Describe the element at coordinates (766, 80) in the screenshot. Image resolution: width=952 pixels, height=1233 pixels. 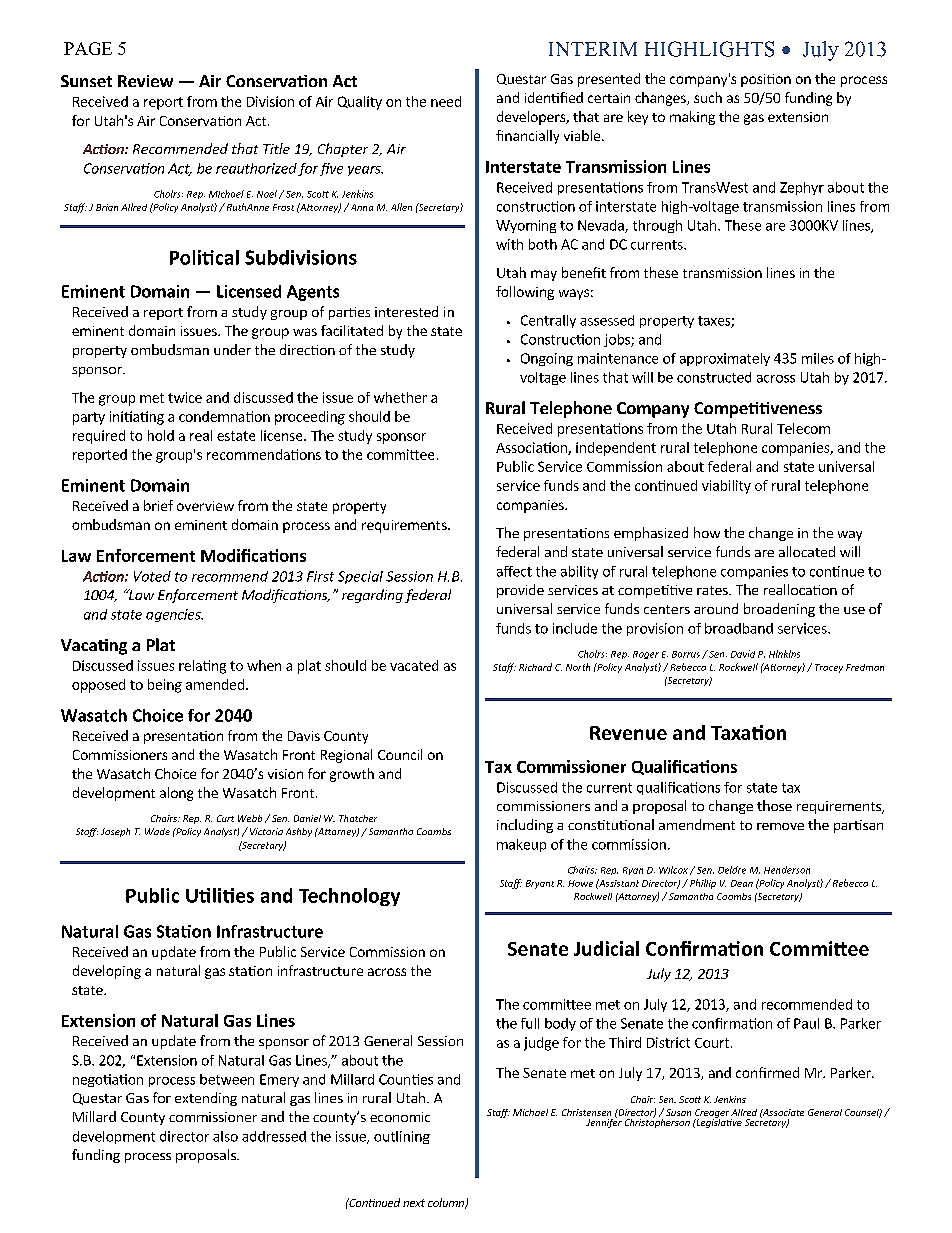
I see `position` at that location.
